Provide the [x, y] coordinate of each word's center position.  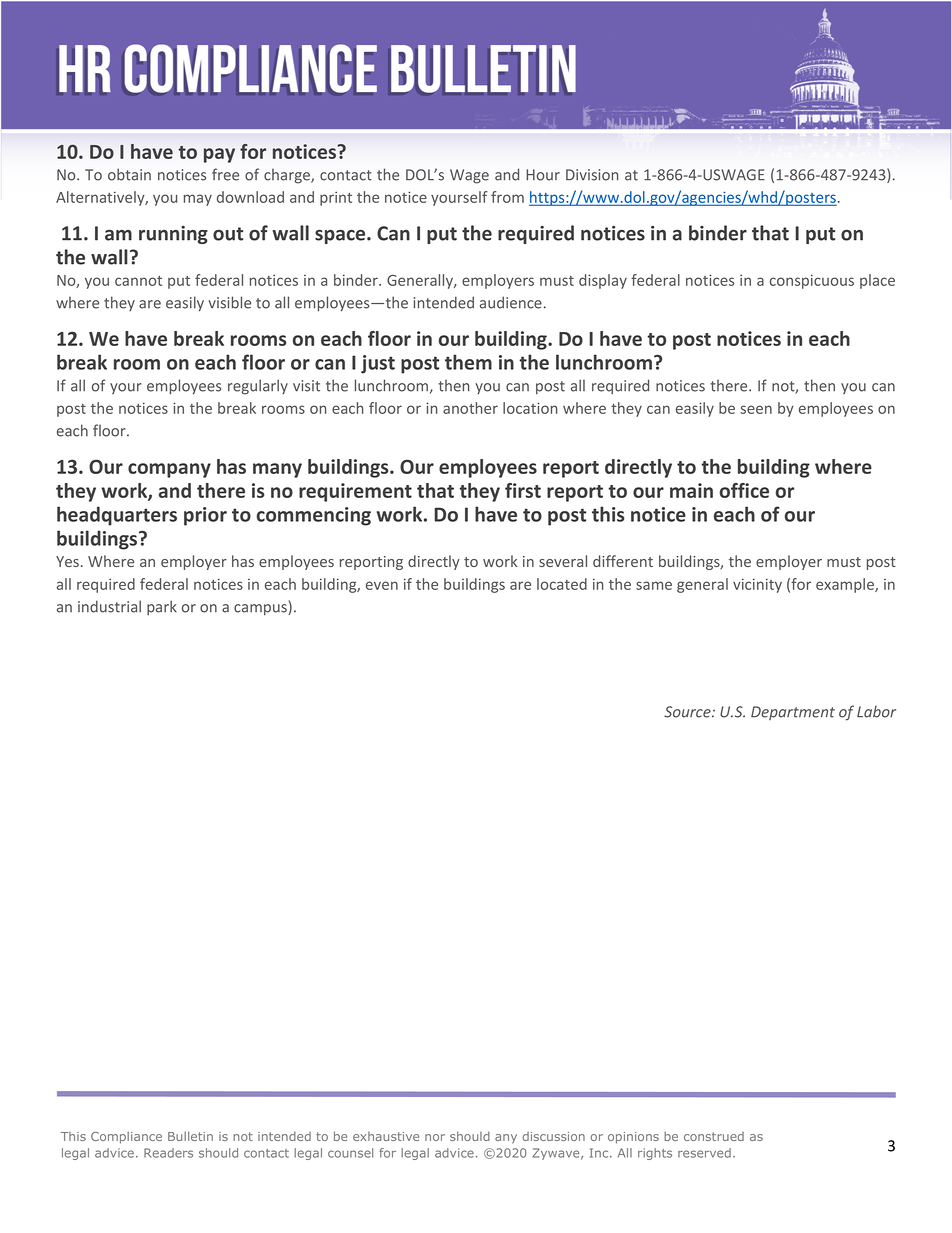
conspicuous [812, 281]
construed [714, 1136]
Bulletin [190, 1136]
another [470, 408]
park [162, 607]
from [507, 197]
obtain [129, 174]
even [382, 585]
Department [793, 713]
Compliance [126, 1137]
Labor [876, 712]
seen [756, 409]
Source [688, 712]
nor [435, 1137]
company [169, 470]
